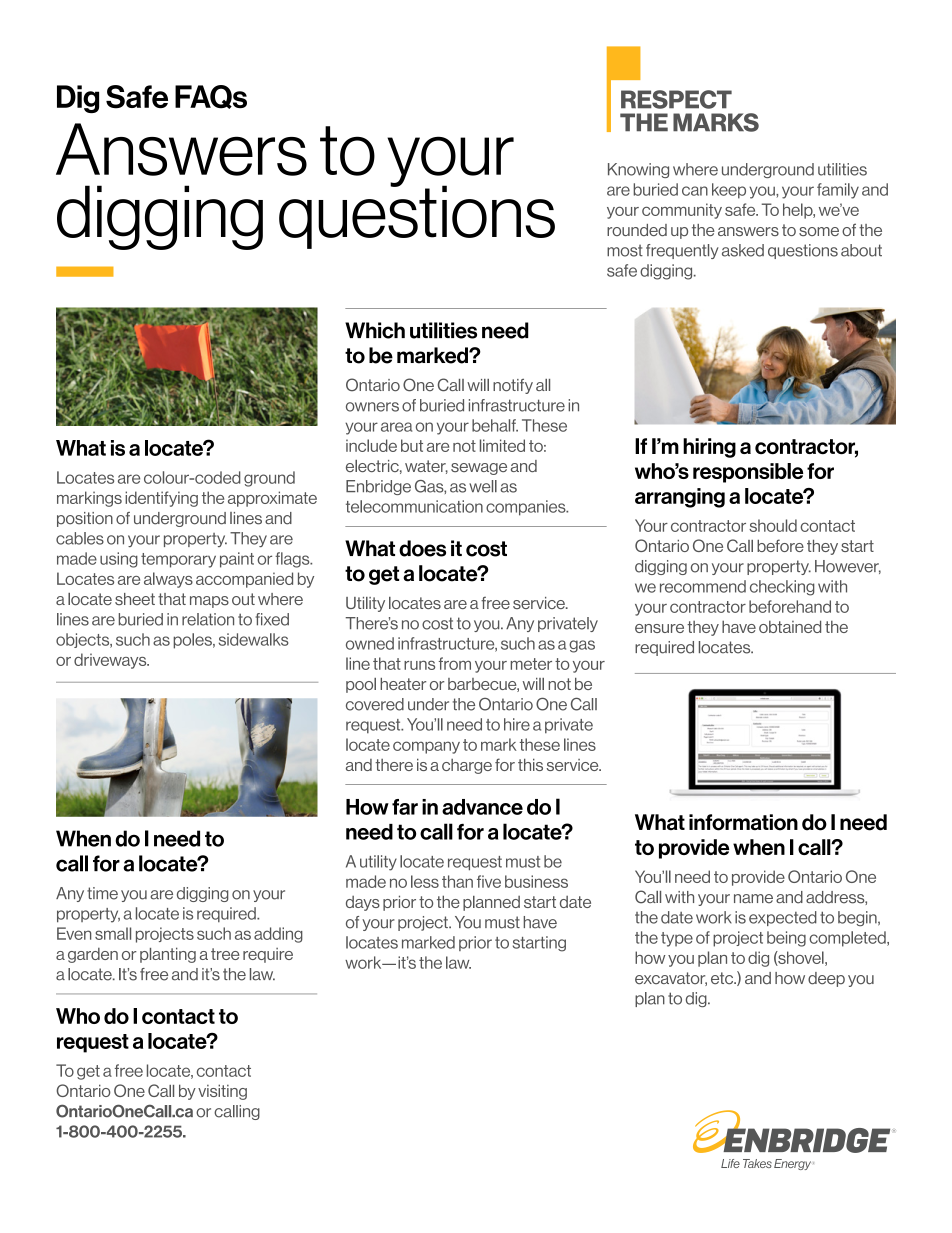  Describe the element at coordinates (208, 619) in the page. I see `relation` at that location.
